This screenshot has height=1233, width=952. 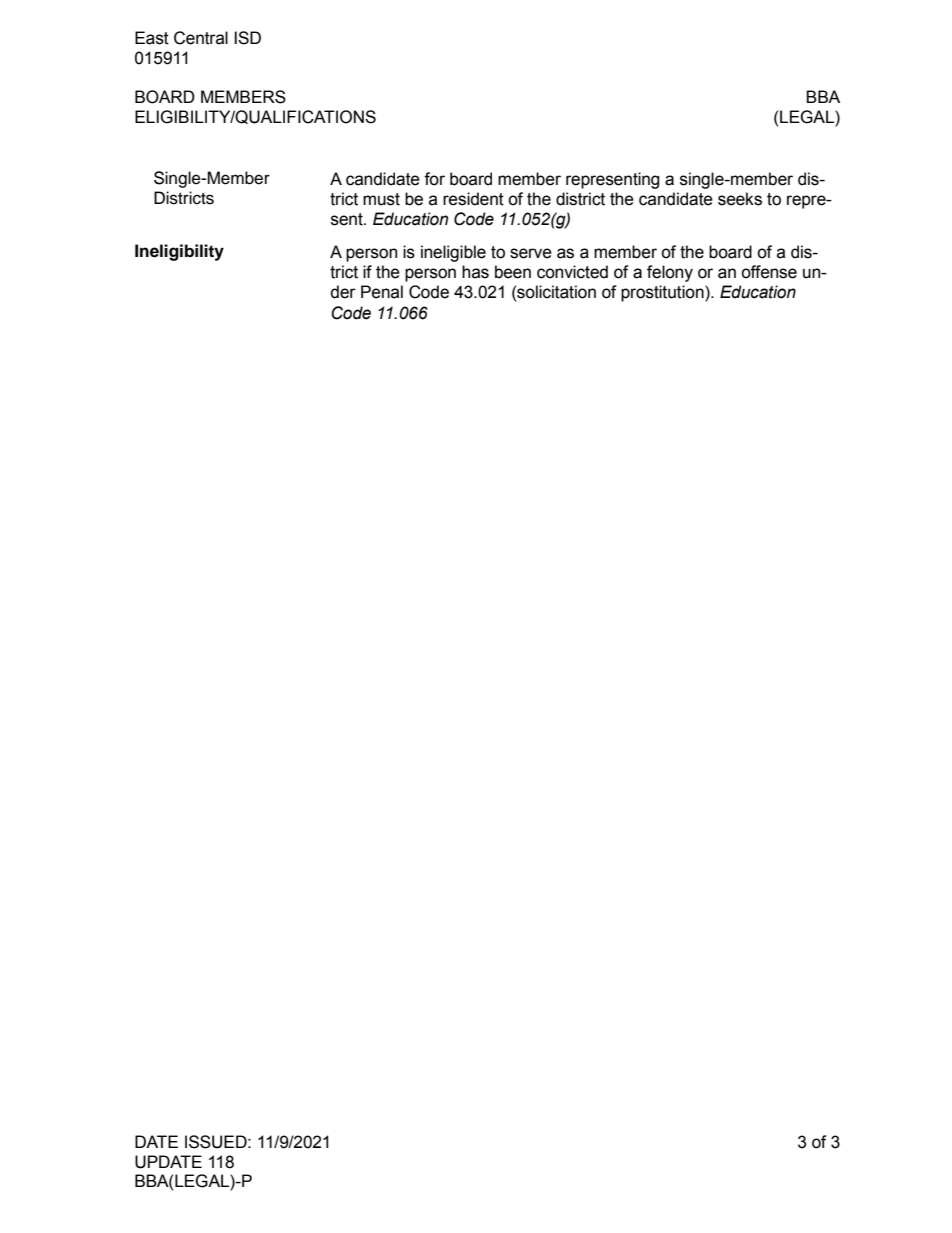 I want to click on East, so click(x=152, y=38).
